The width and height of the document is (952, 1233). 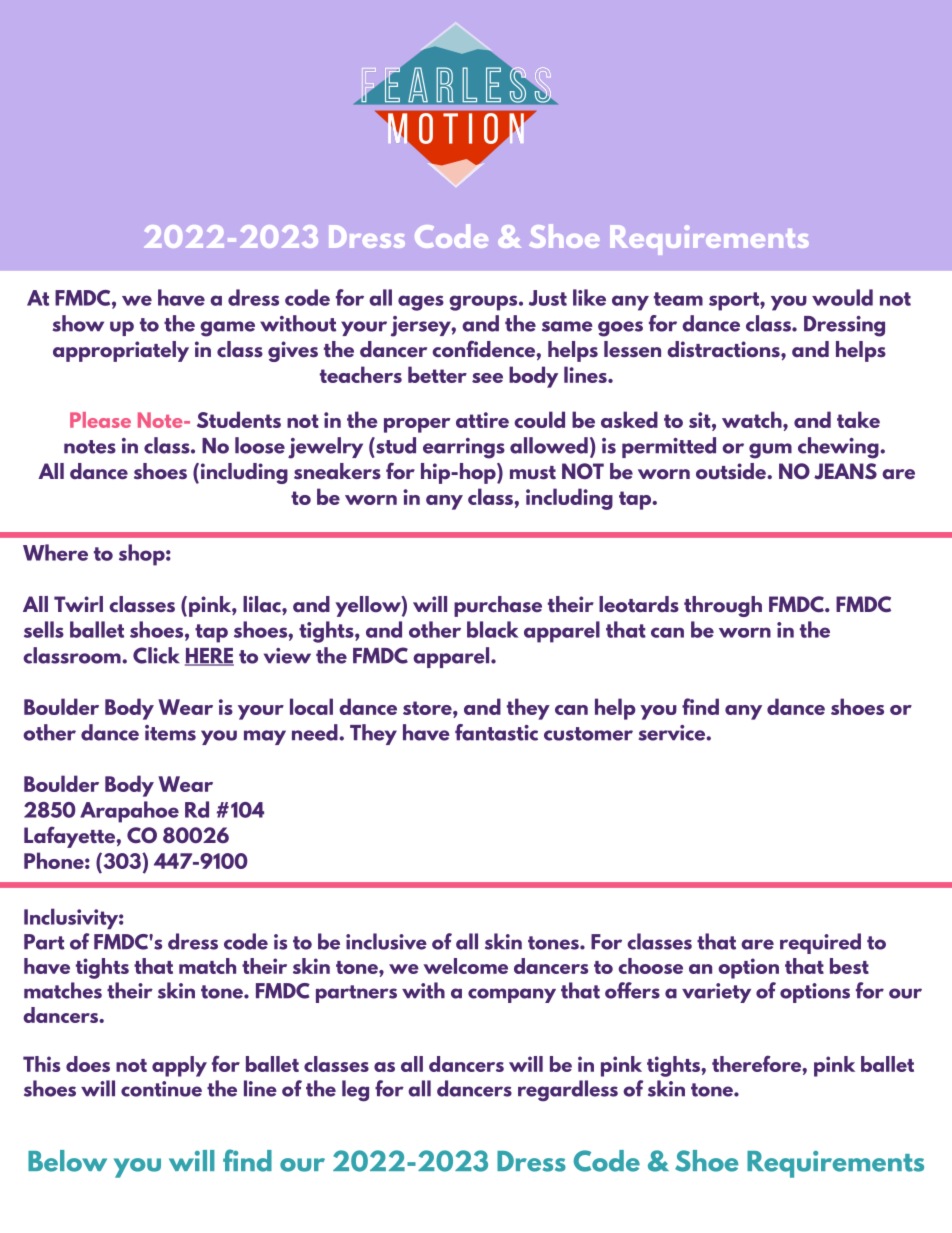 I want to click on service, so click(x=673, y=733).
